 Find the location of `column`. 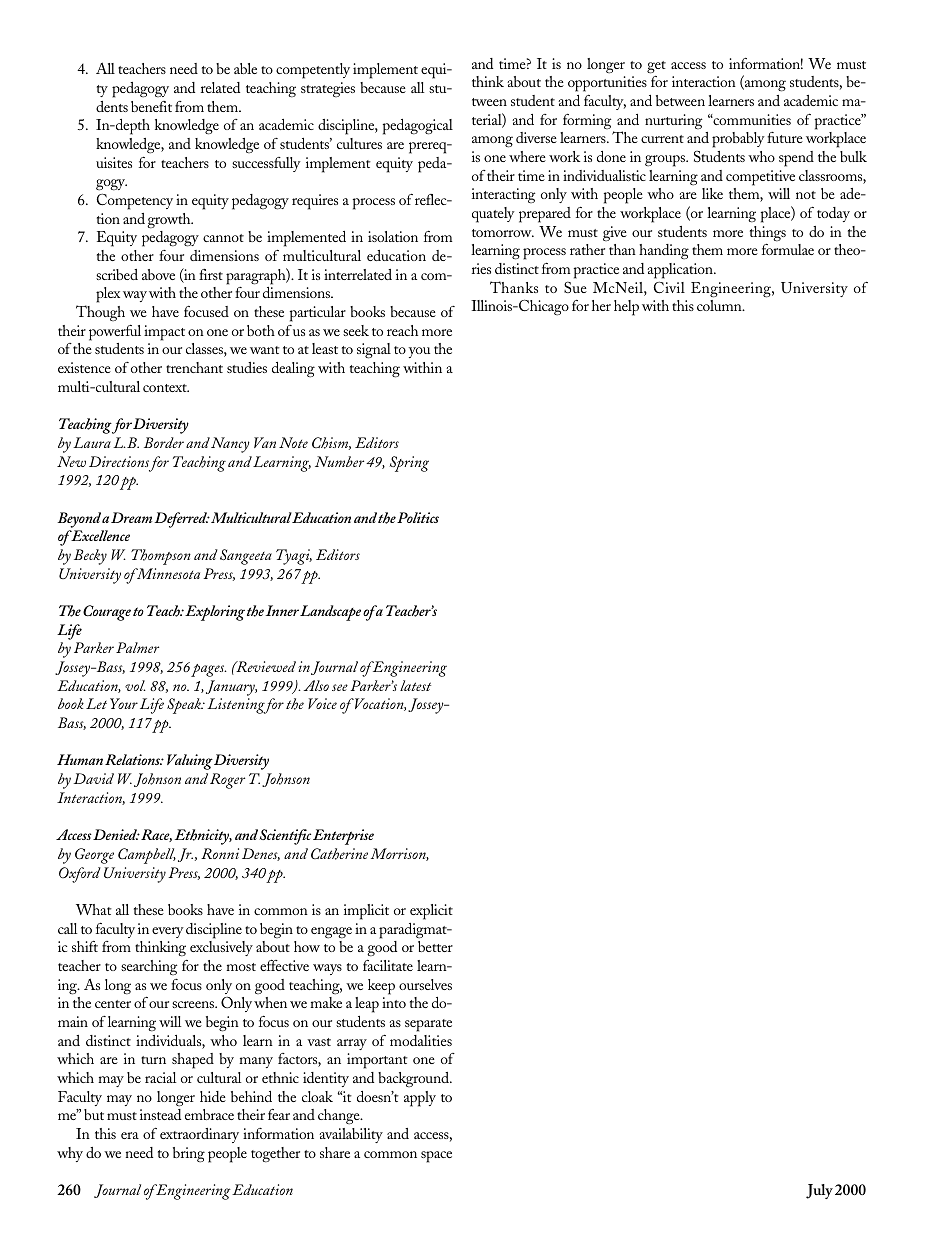

column is located at coordinates (720, 305).
